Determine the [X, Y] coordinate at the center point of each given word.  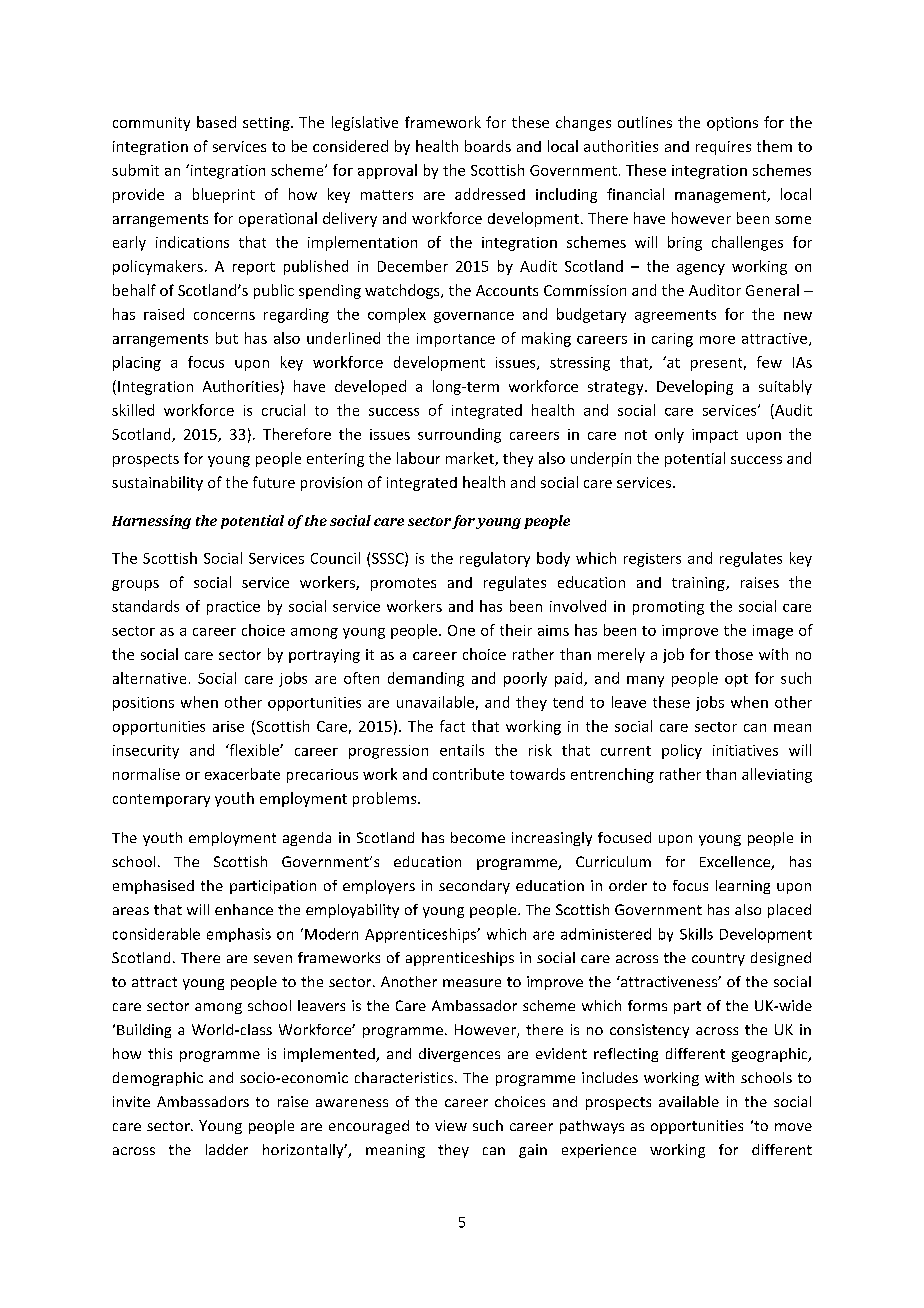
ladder [227, 1149]
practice [233, 608]
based [216, 122]
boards [488, 146]
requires [723, 148]
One [461, 630]
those [734, 654]
